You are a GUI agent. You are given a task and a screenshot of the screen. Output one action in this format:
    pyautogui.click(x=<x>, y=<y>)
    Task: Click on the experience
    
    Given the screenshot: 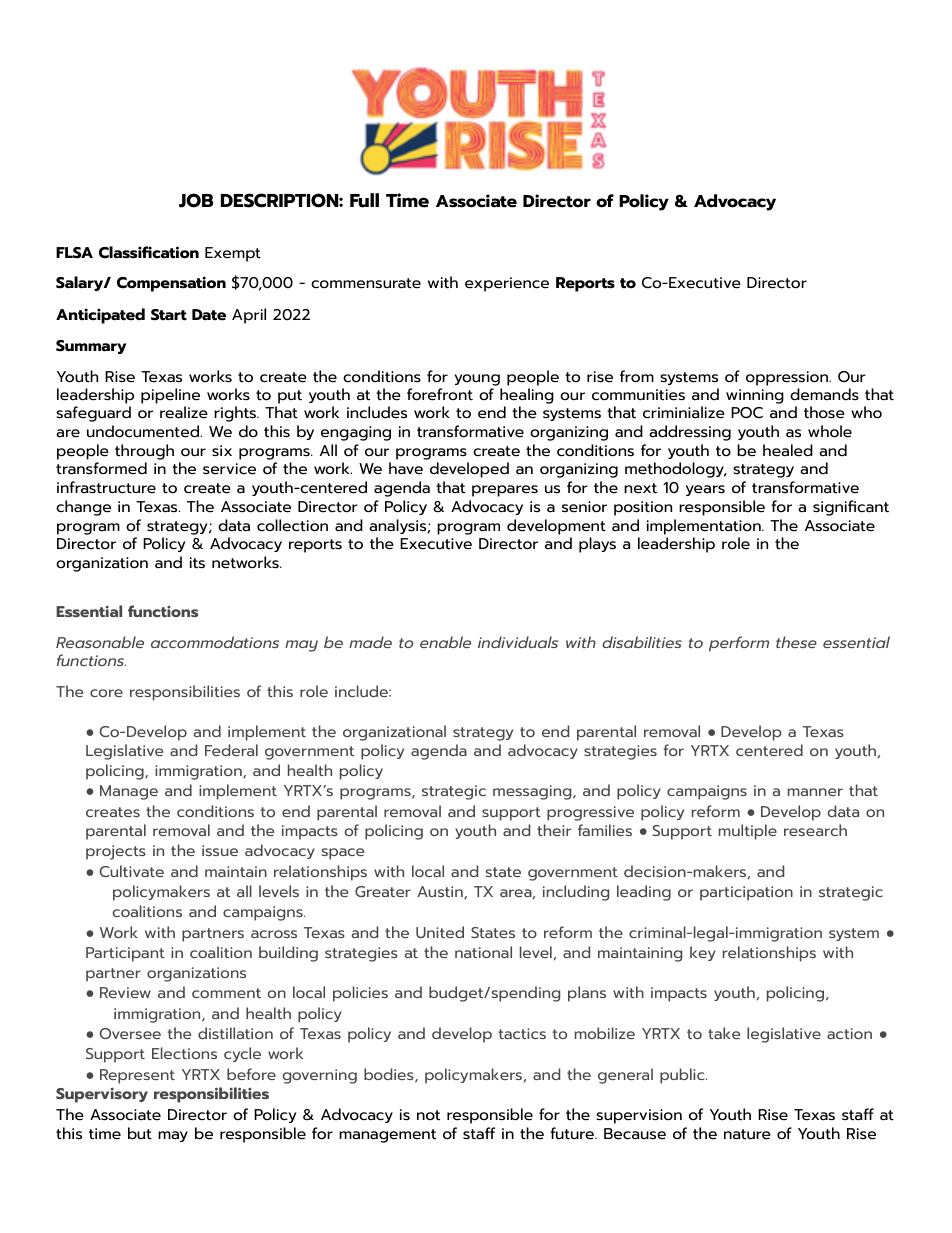 What is the action you would take?
    pyautogui.click(x=507, y=284)
